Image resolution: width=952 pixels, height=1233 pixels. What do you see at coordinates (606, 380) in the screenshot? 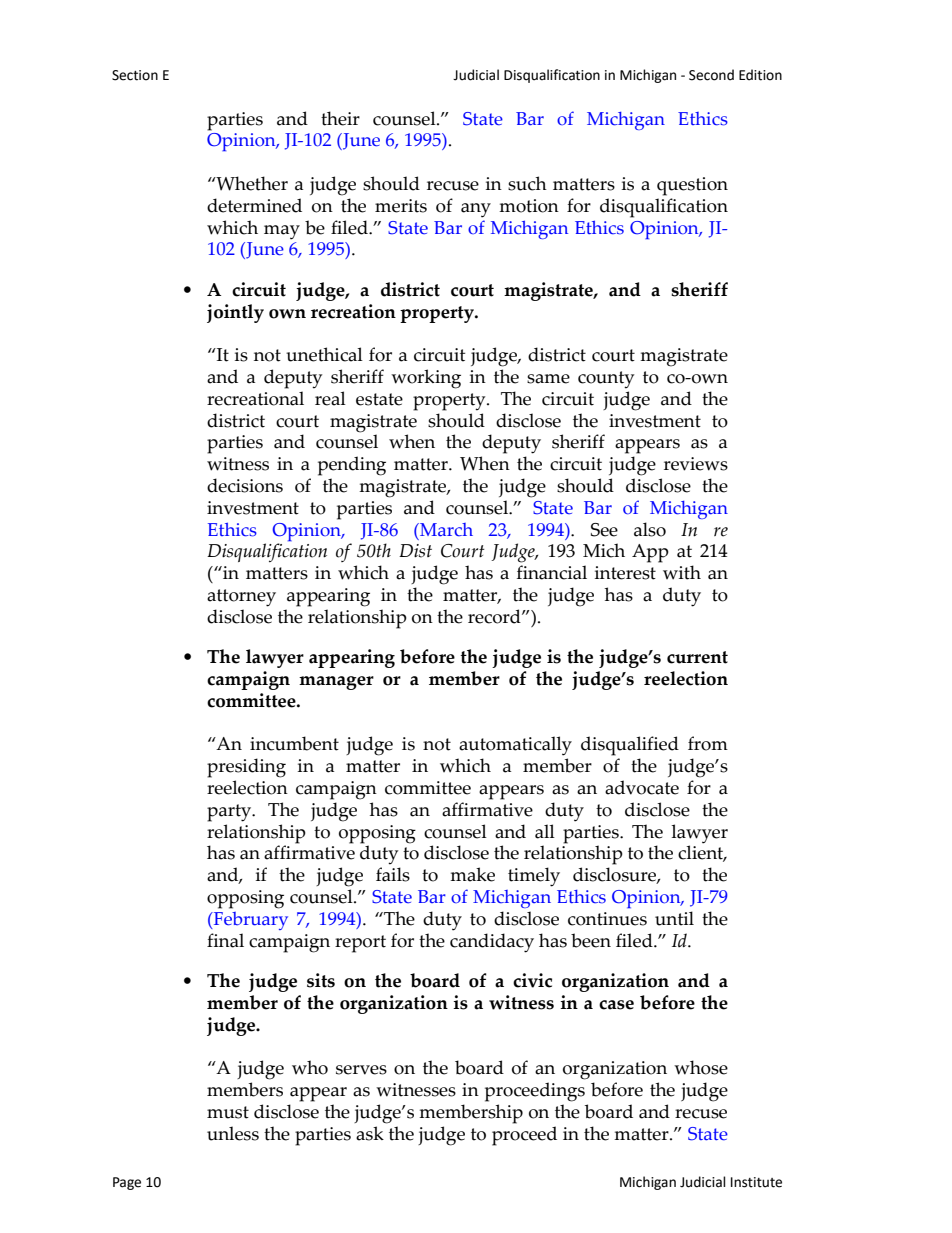
I see `county` at bounding box center [606, 380].
